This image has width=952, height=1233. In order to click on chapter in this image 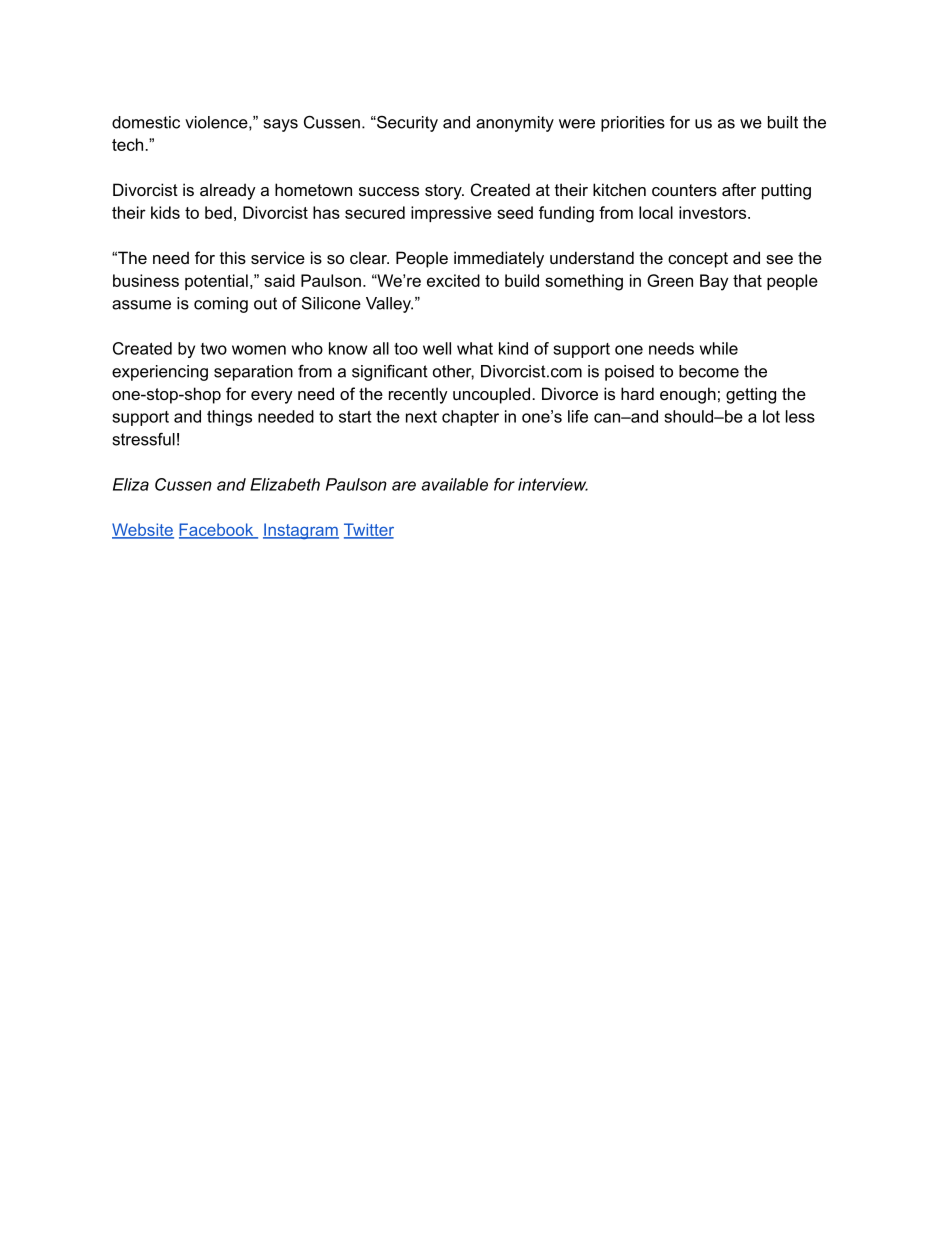, I will do `click(470, 418)`.
